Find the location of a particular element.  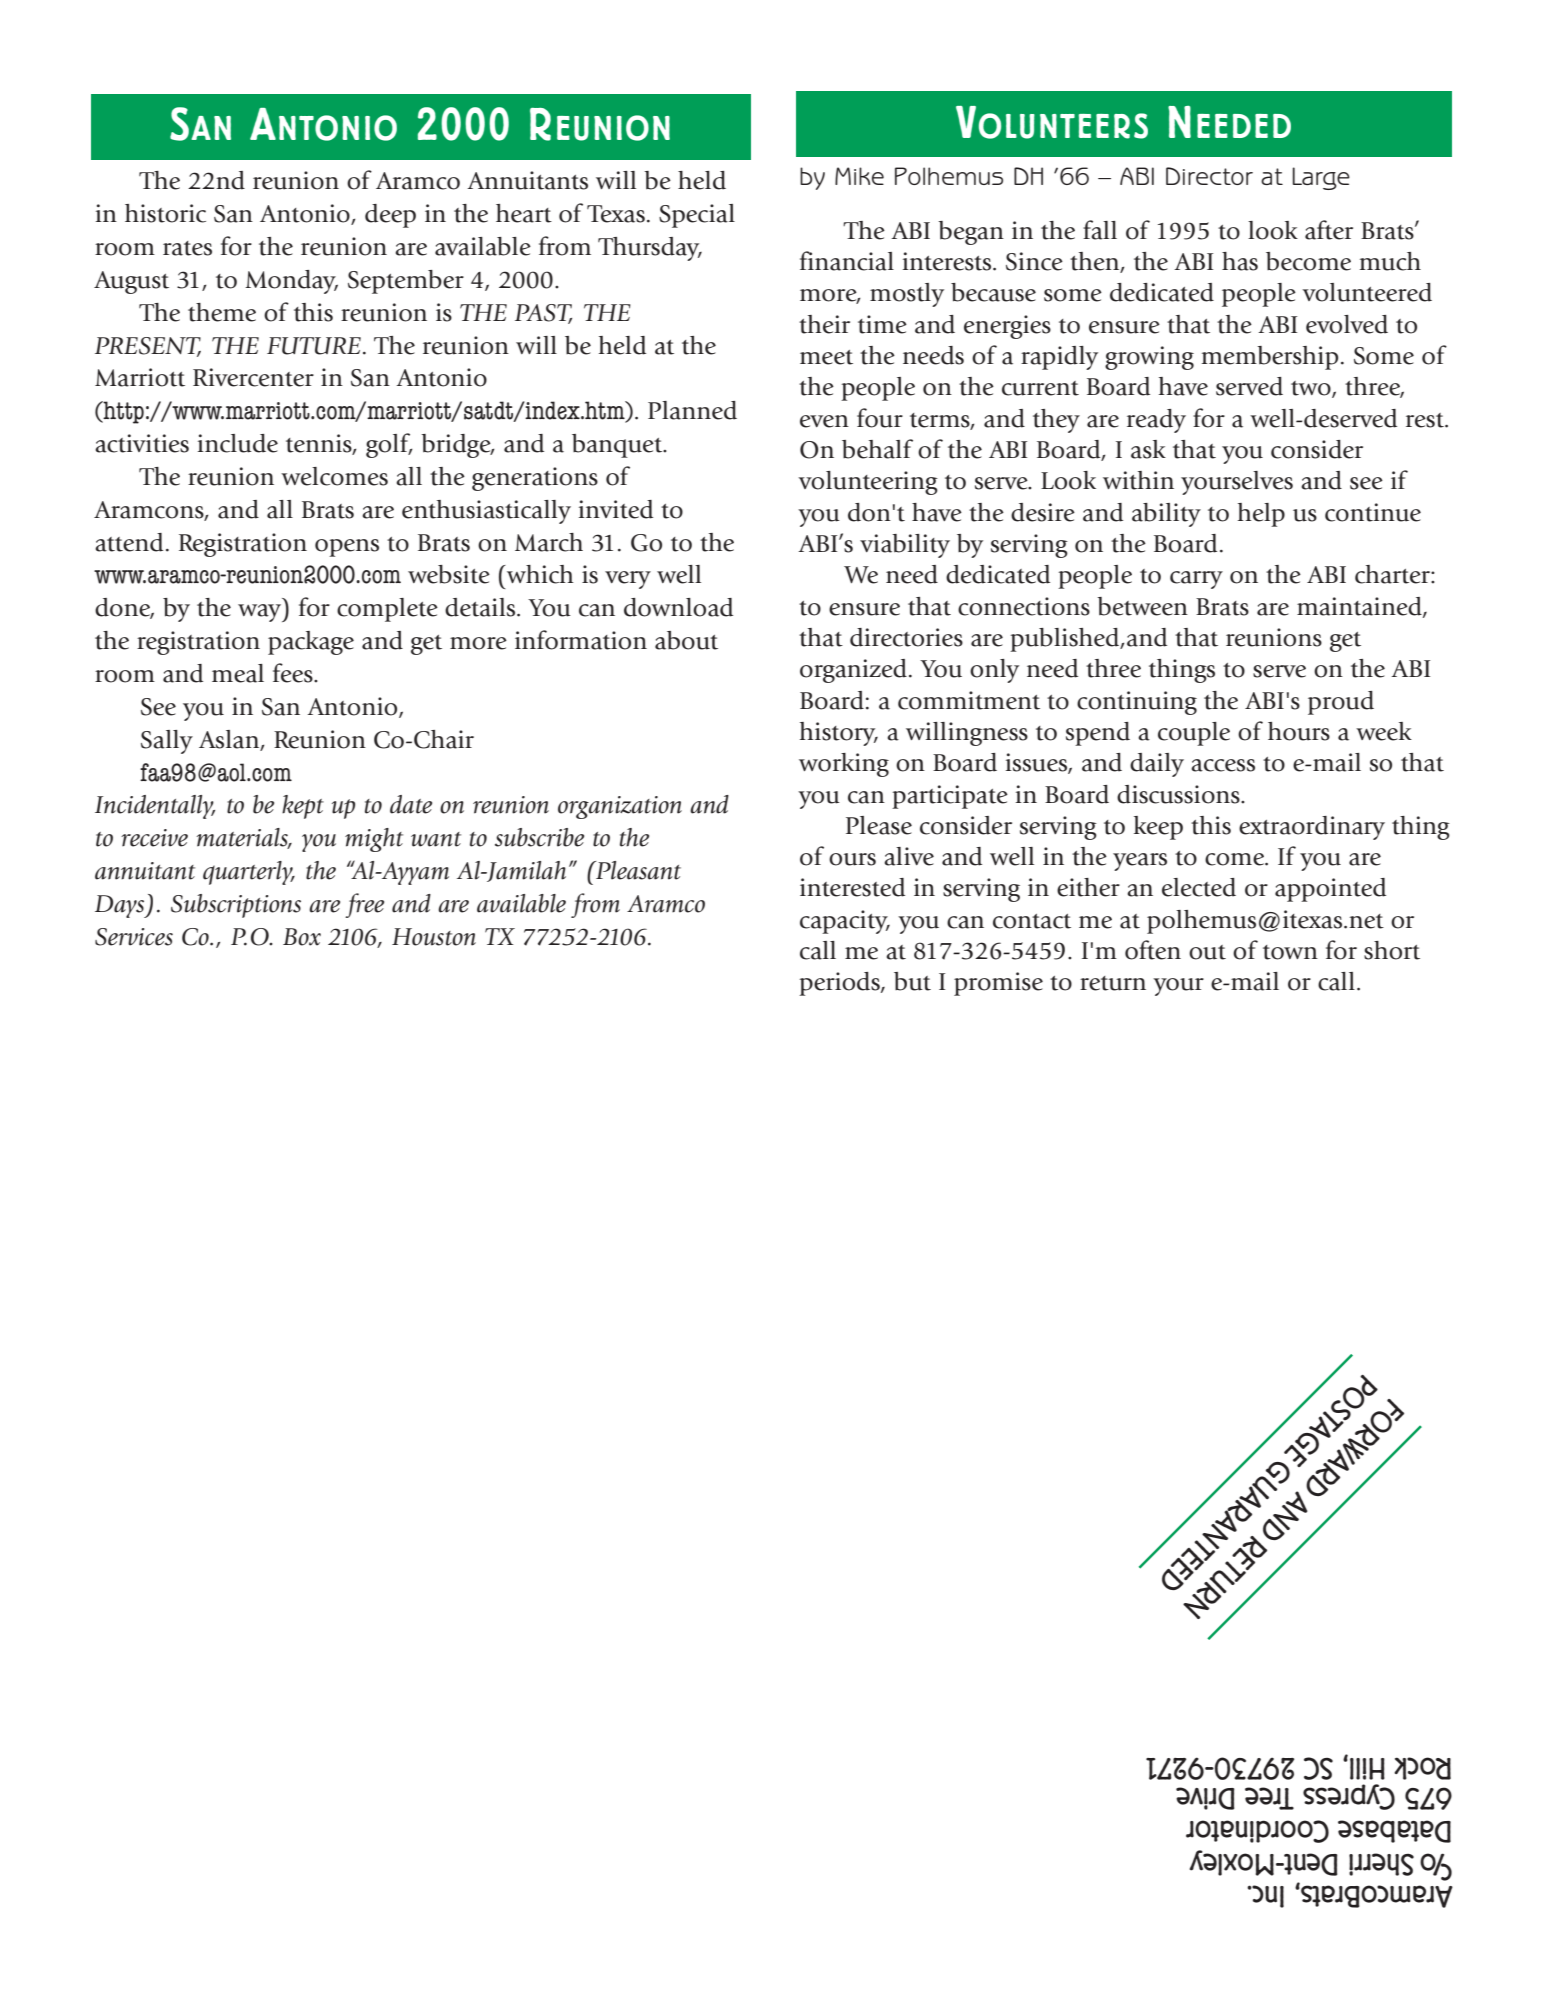

Box is located at coordinates (302, 937).
